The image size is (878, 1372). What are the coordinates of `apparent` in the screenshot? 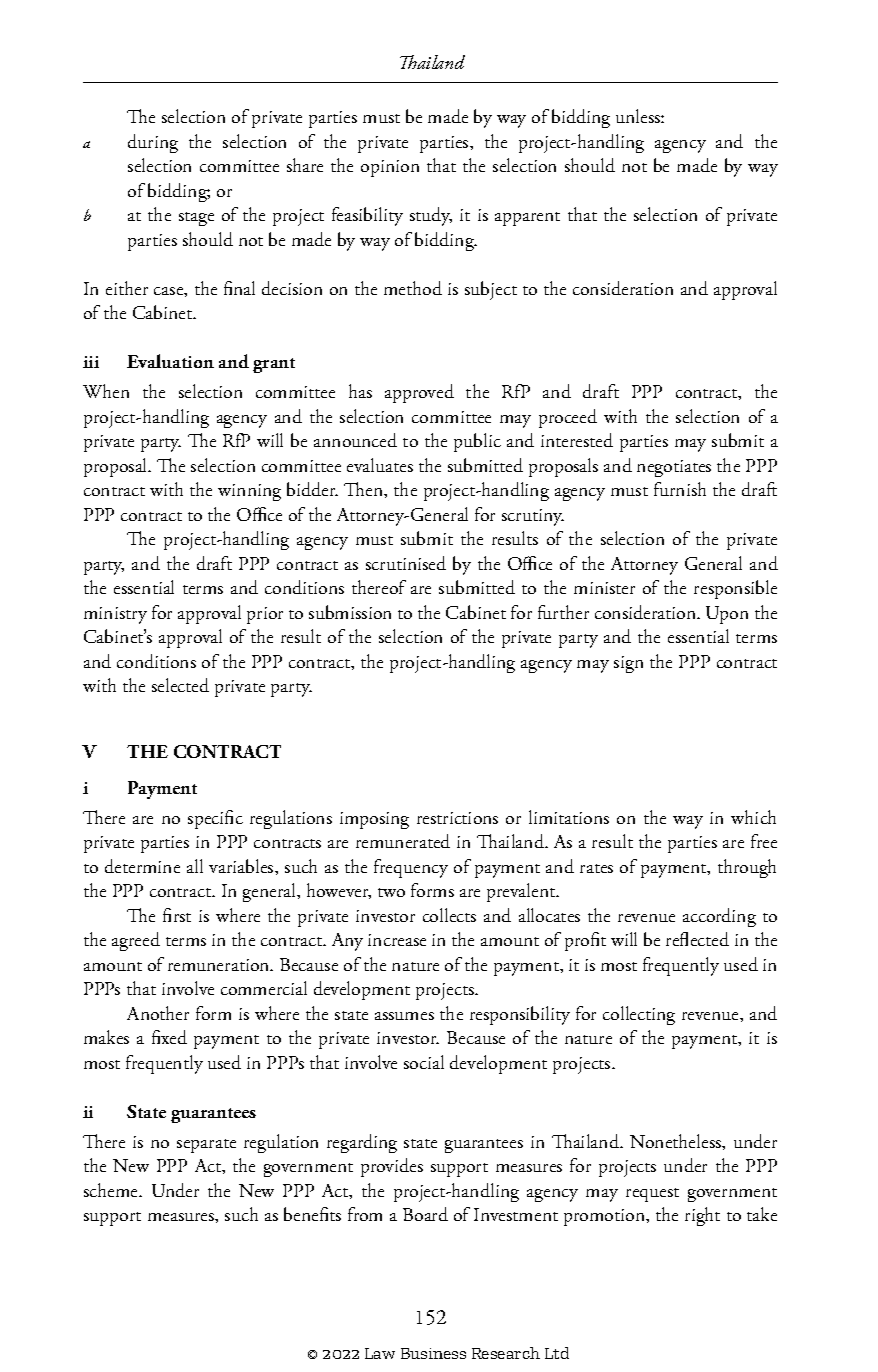 It's located at (527, 219).
